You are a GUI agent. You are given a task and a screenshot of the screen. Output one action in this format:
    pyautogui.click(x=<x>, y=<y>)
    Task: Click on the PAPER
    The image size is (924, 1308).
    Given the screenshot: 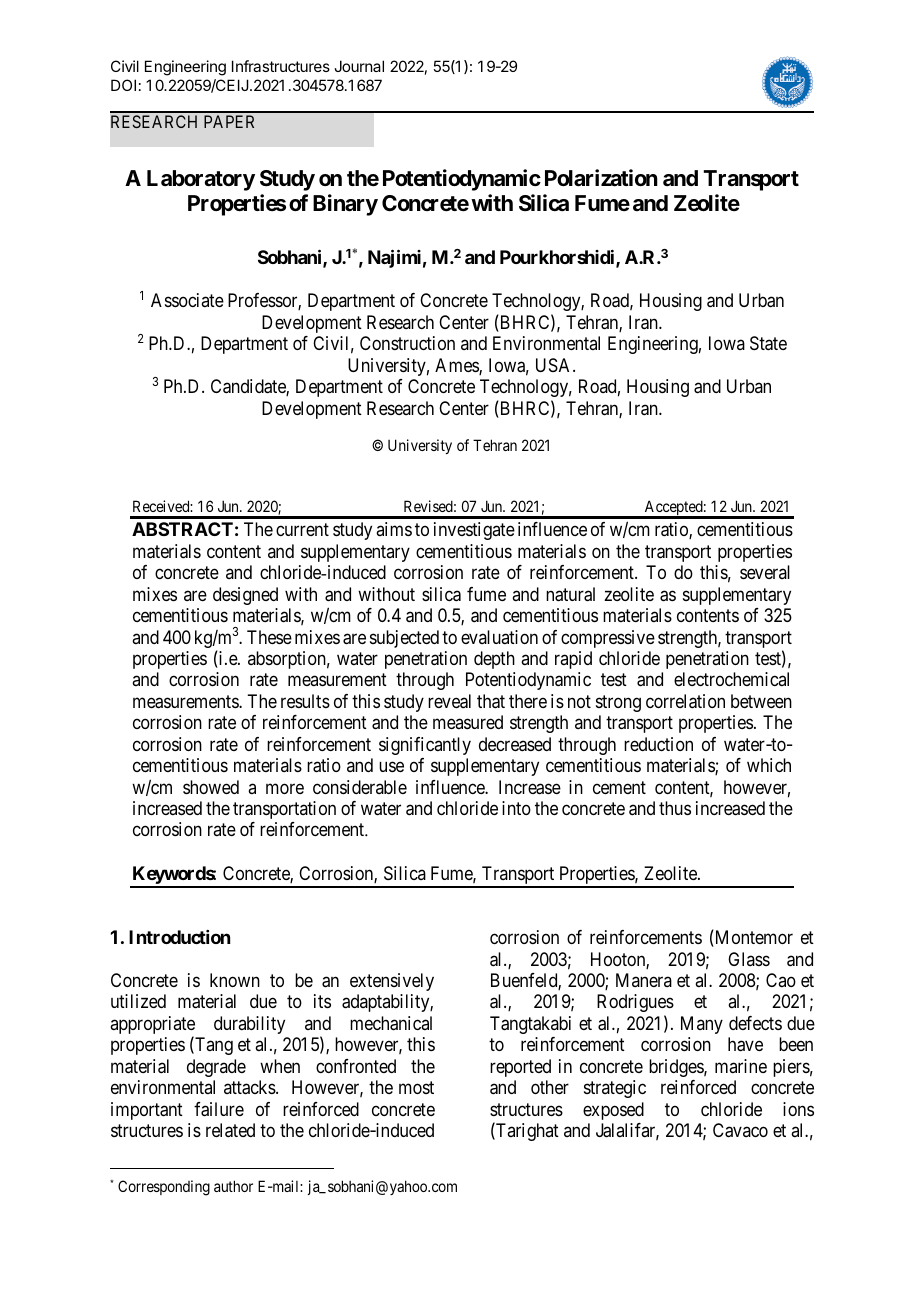 What is the action you would take?
    pyautogui.click(x=229, y=121)
